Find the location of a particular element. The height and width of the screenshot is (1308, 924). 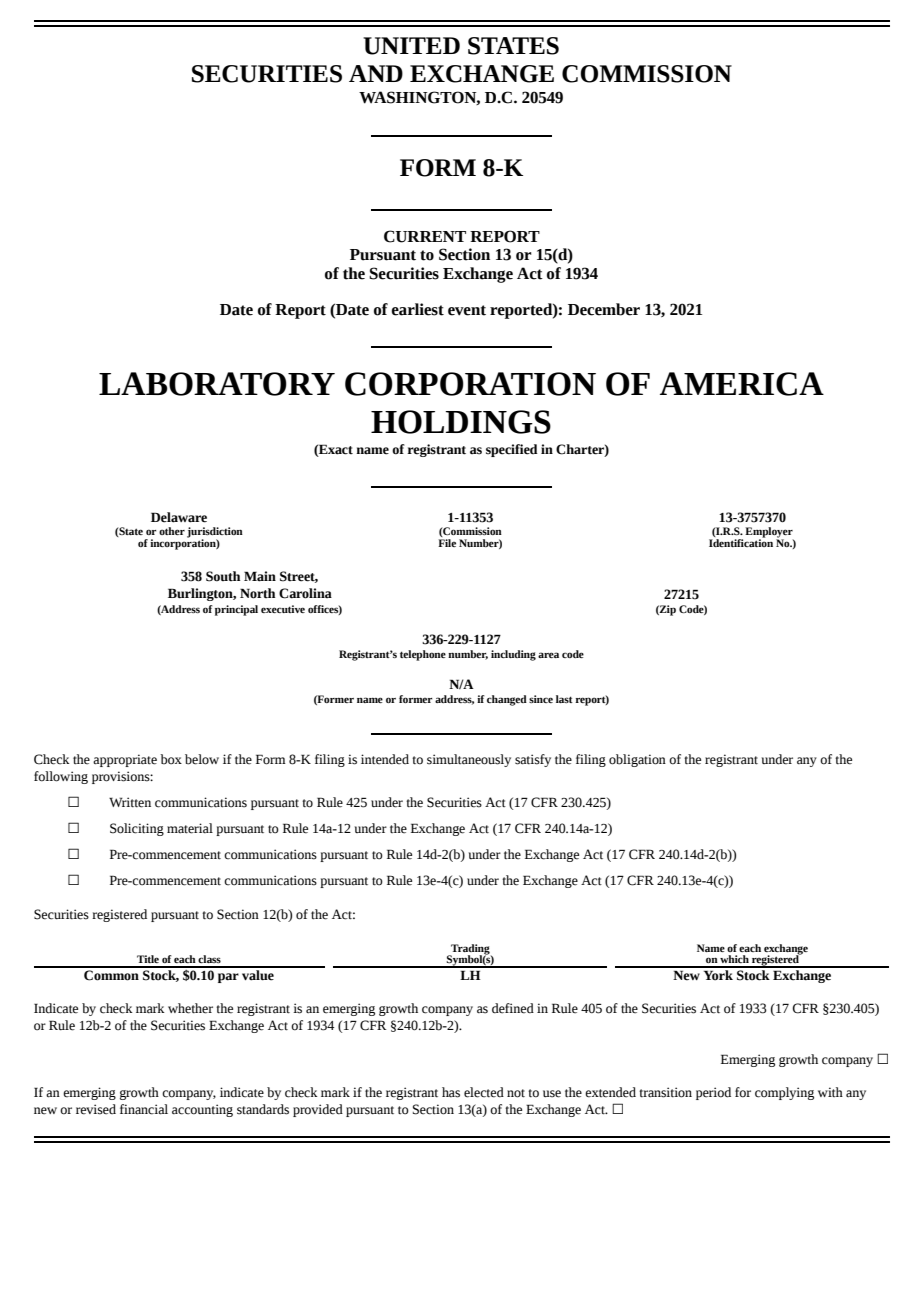

financial is located at coordinates (144, 1109).
